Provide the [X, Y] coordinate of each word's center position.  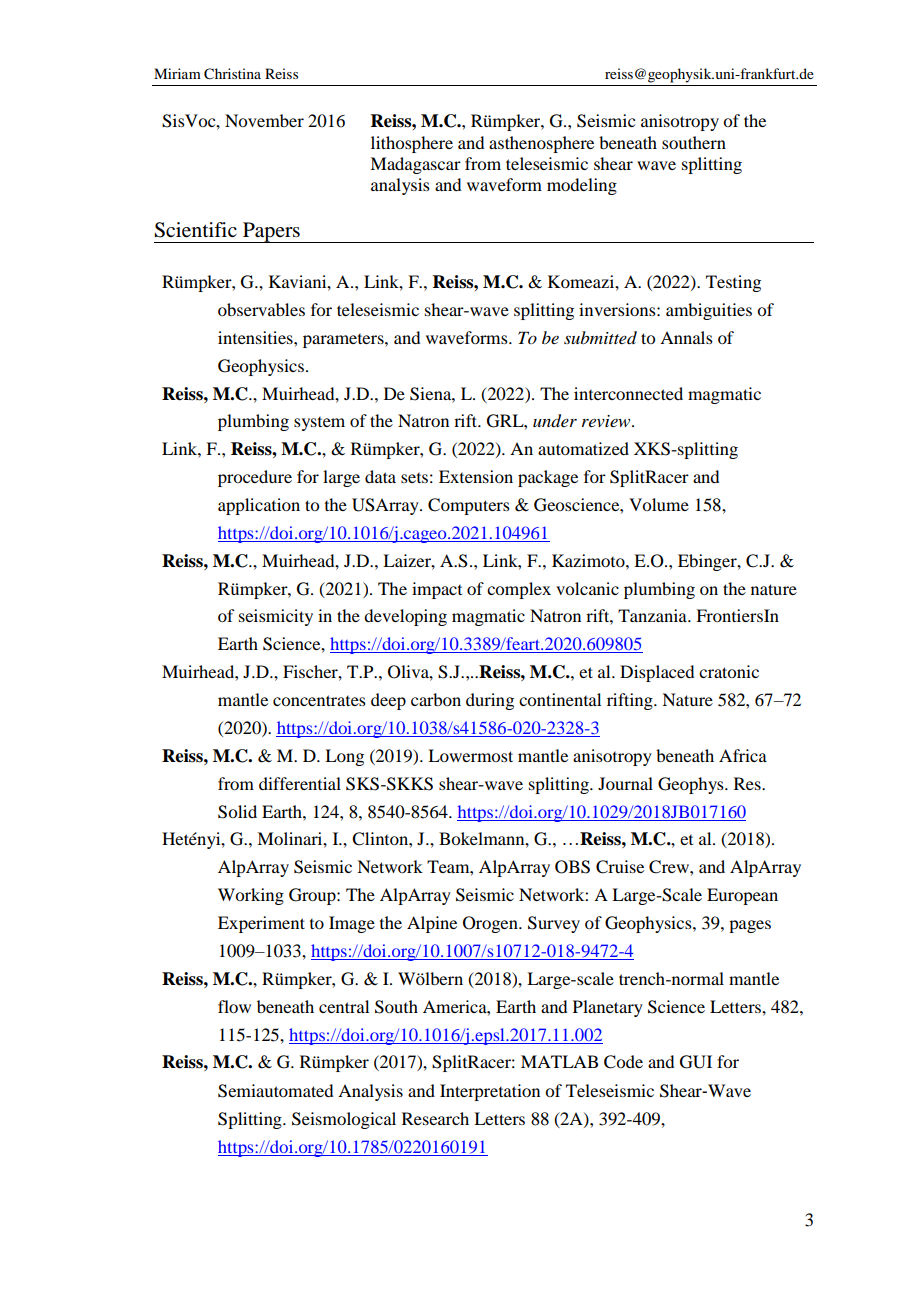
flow [234, 1006]
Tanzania [653, 615]
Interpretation [490, 1092]
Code [623, 1062]
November [264, 120]
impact [437, 590]
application [259, 506]
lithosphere [412, 144]
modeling [582, 186]
